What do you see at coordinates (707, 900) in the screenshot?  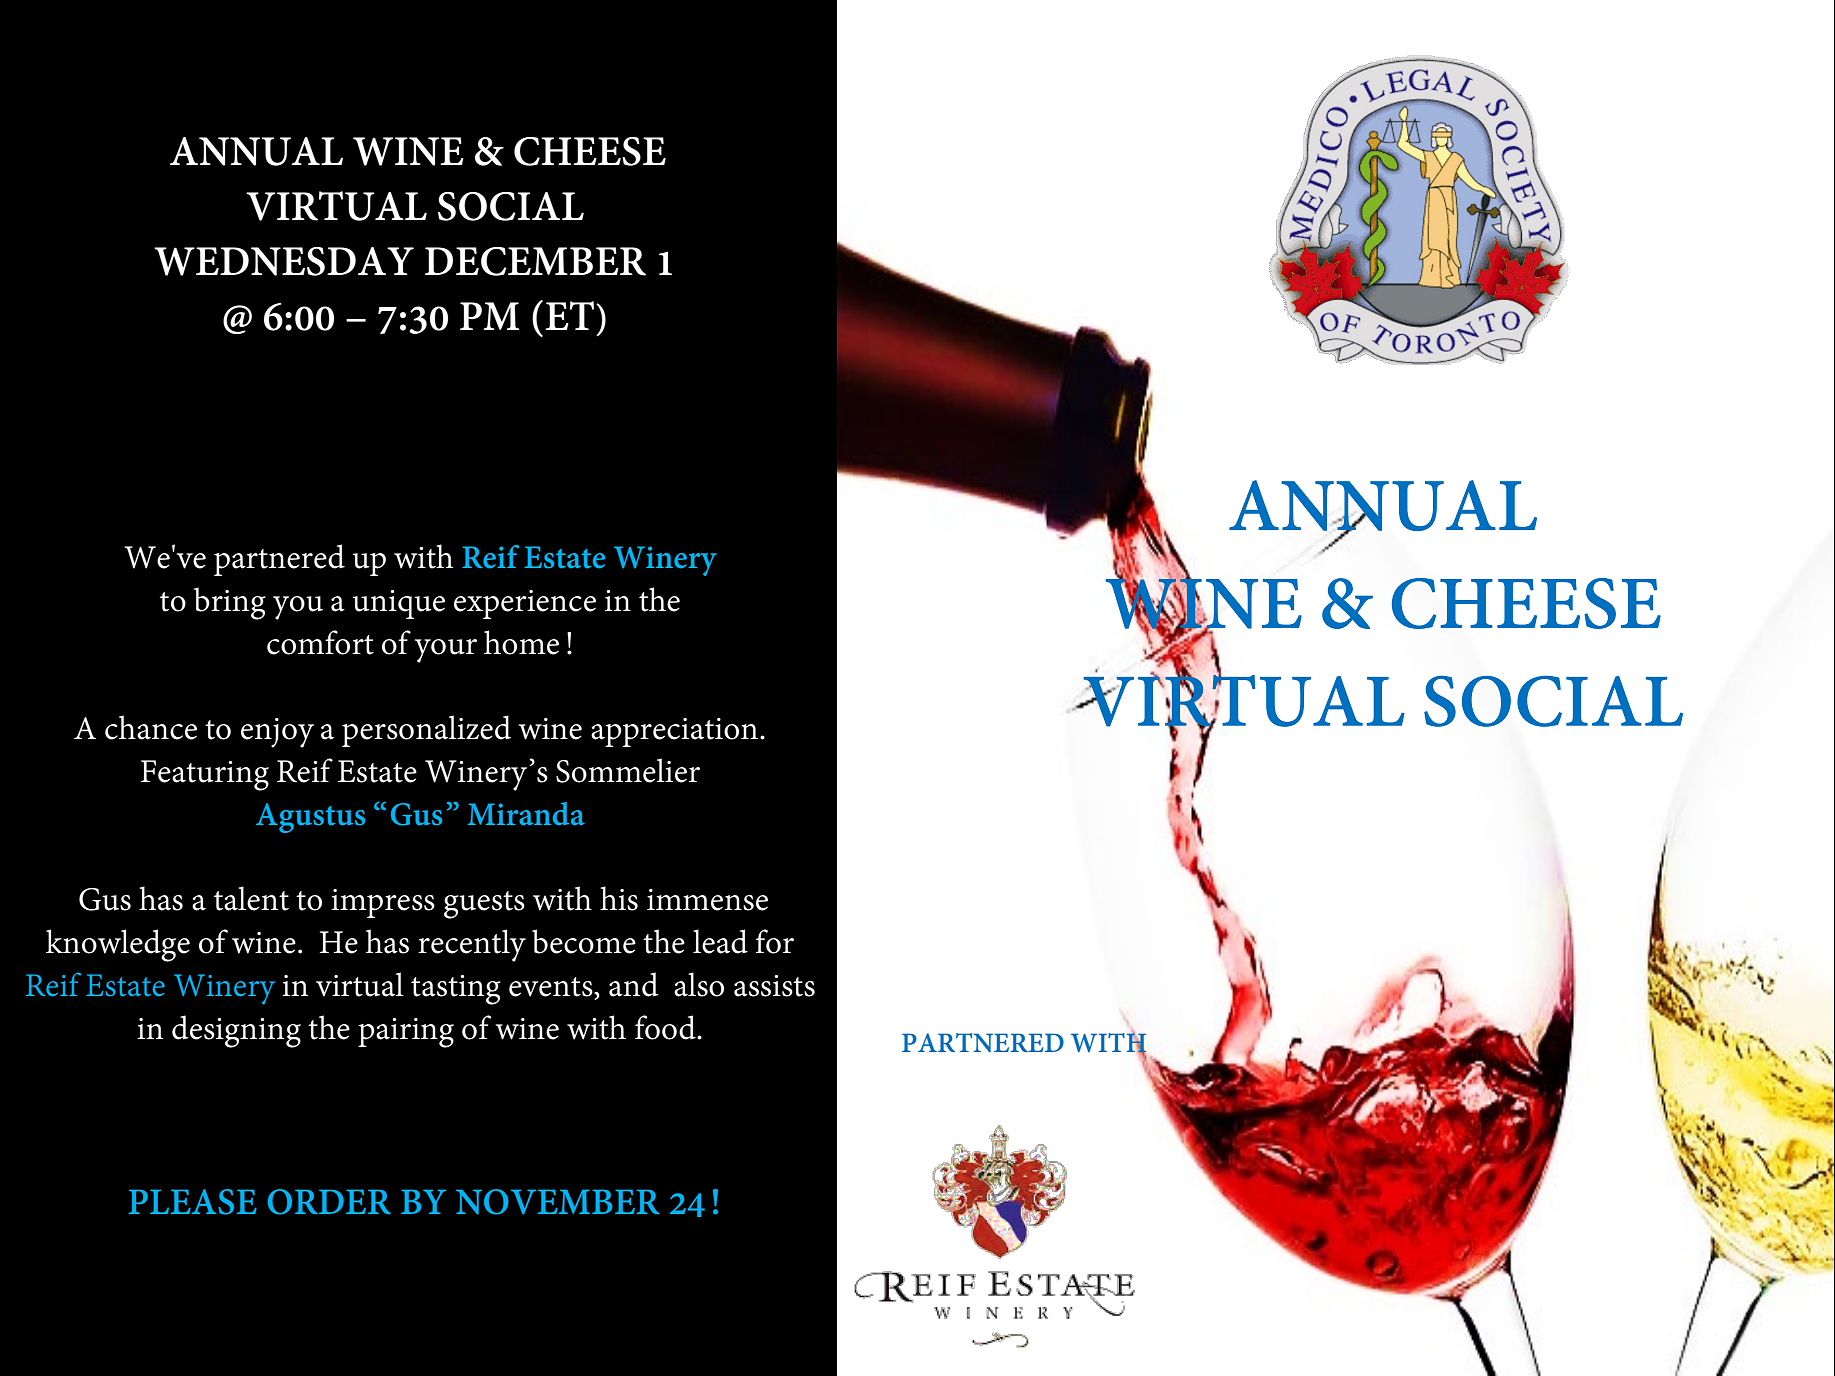 I see `immense` at bounding box center [707, 900].
